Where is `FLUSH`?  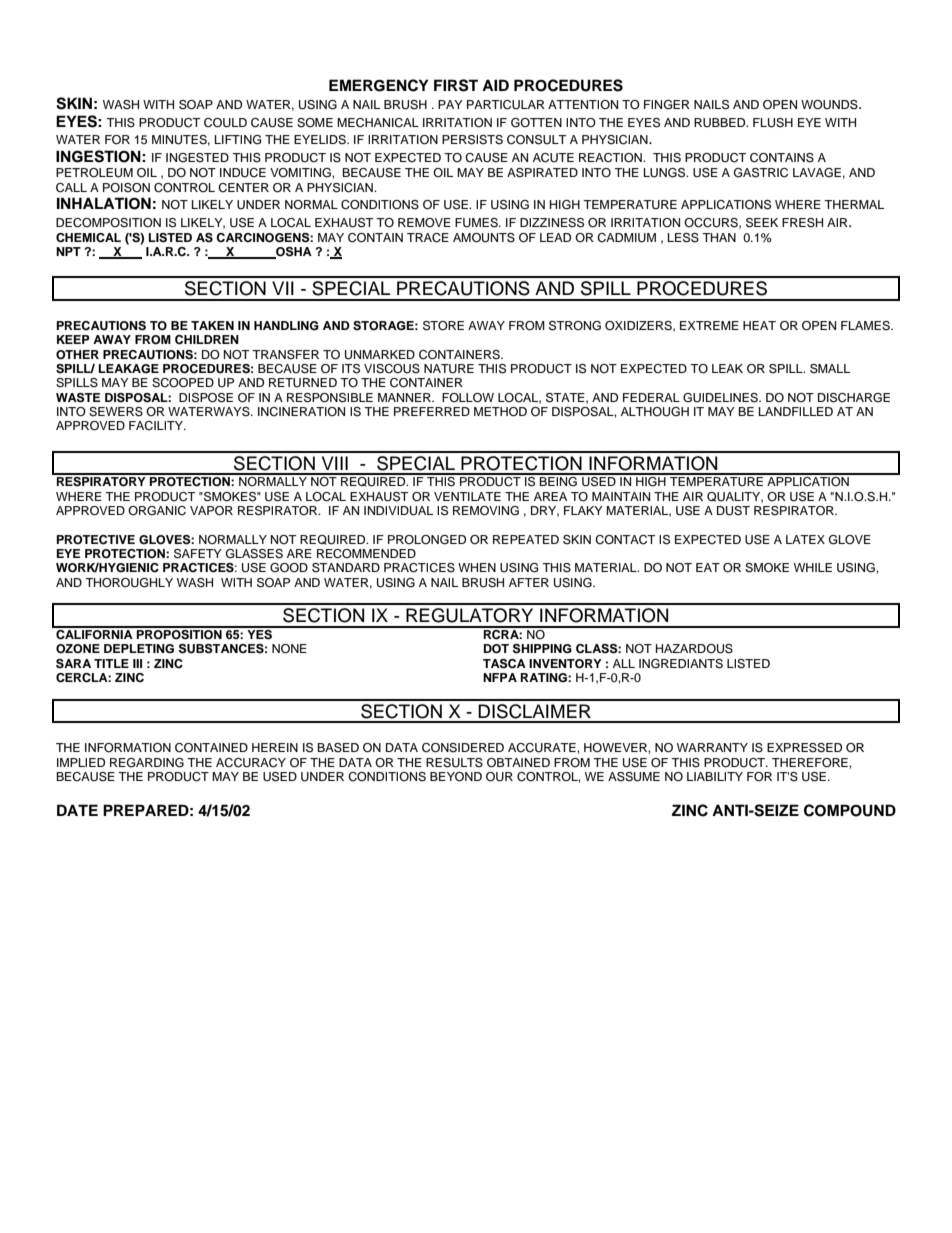
FLUSH is located at coordinates (773, 123).
